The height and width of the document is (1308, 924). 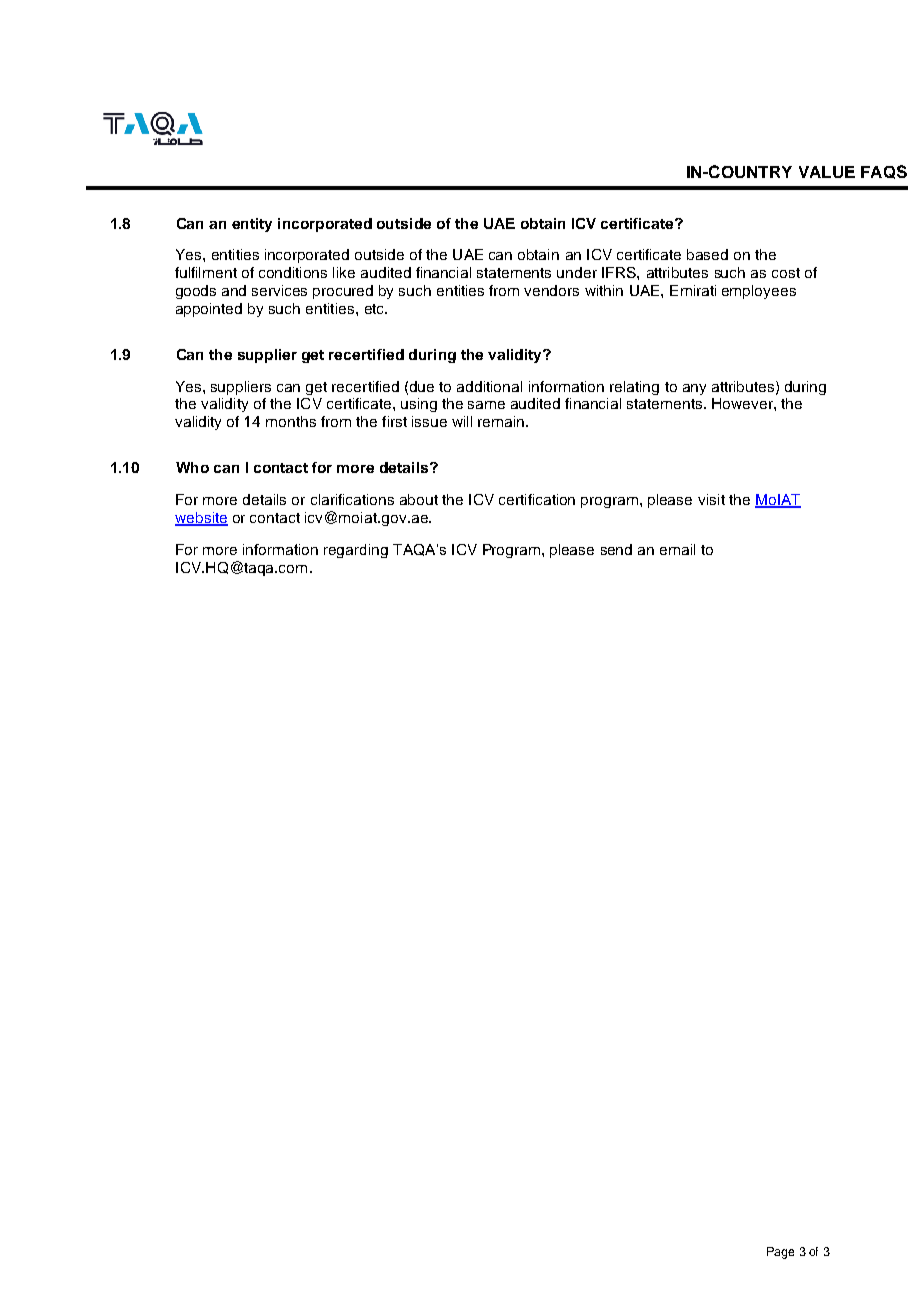 What do you see at coordinates (616, 549) in the document?
I see `send` at bounding box center [616, 549].
